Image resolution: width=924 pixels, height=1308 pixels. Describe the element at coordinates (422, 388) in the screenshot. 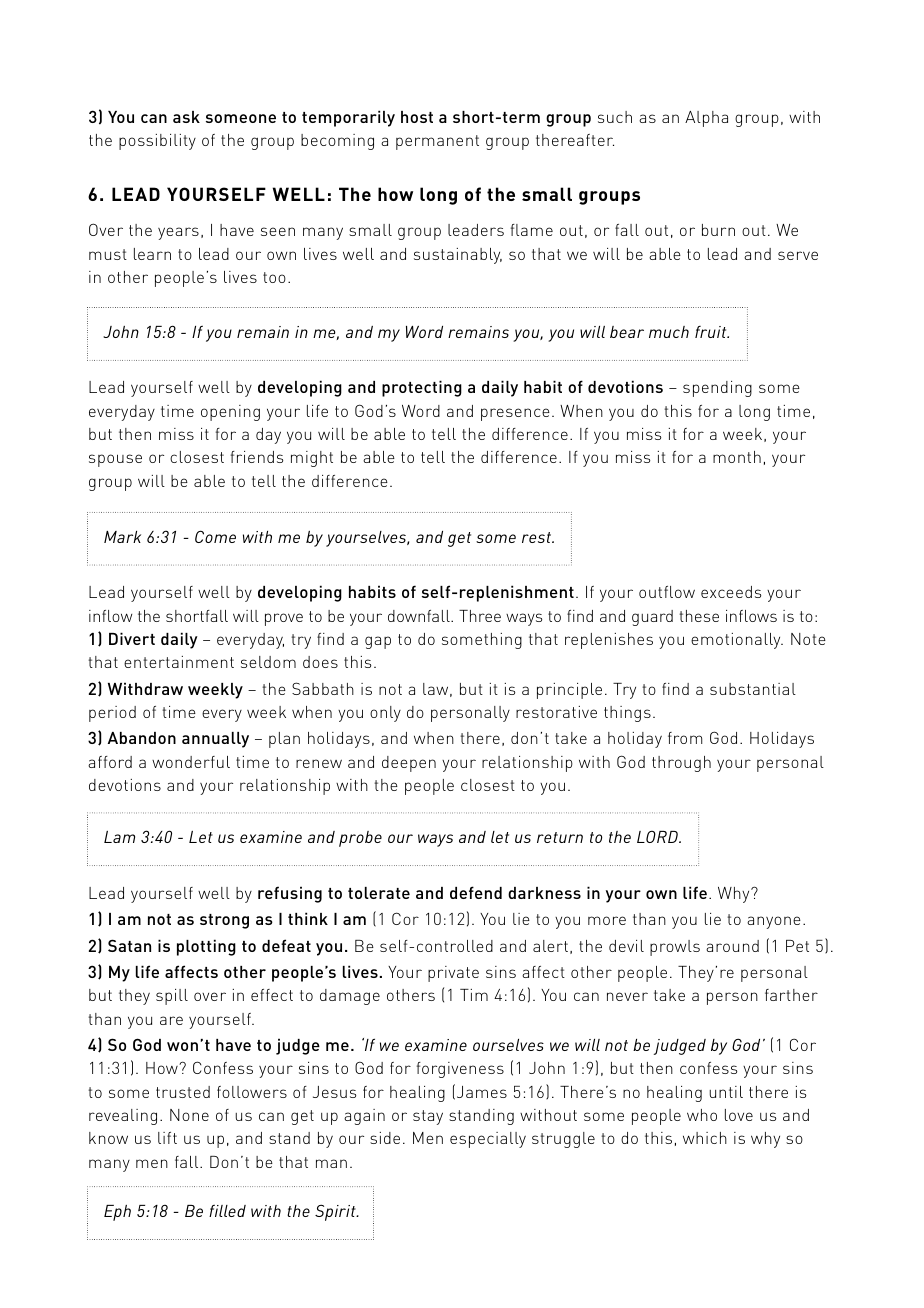

I see `protecting` at that location.
